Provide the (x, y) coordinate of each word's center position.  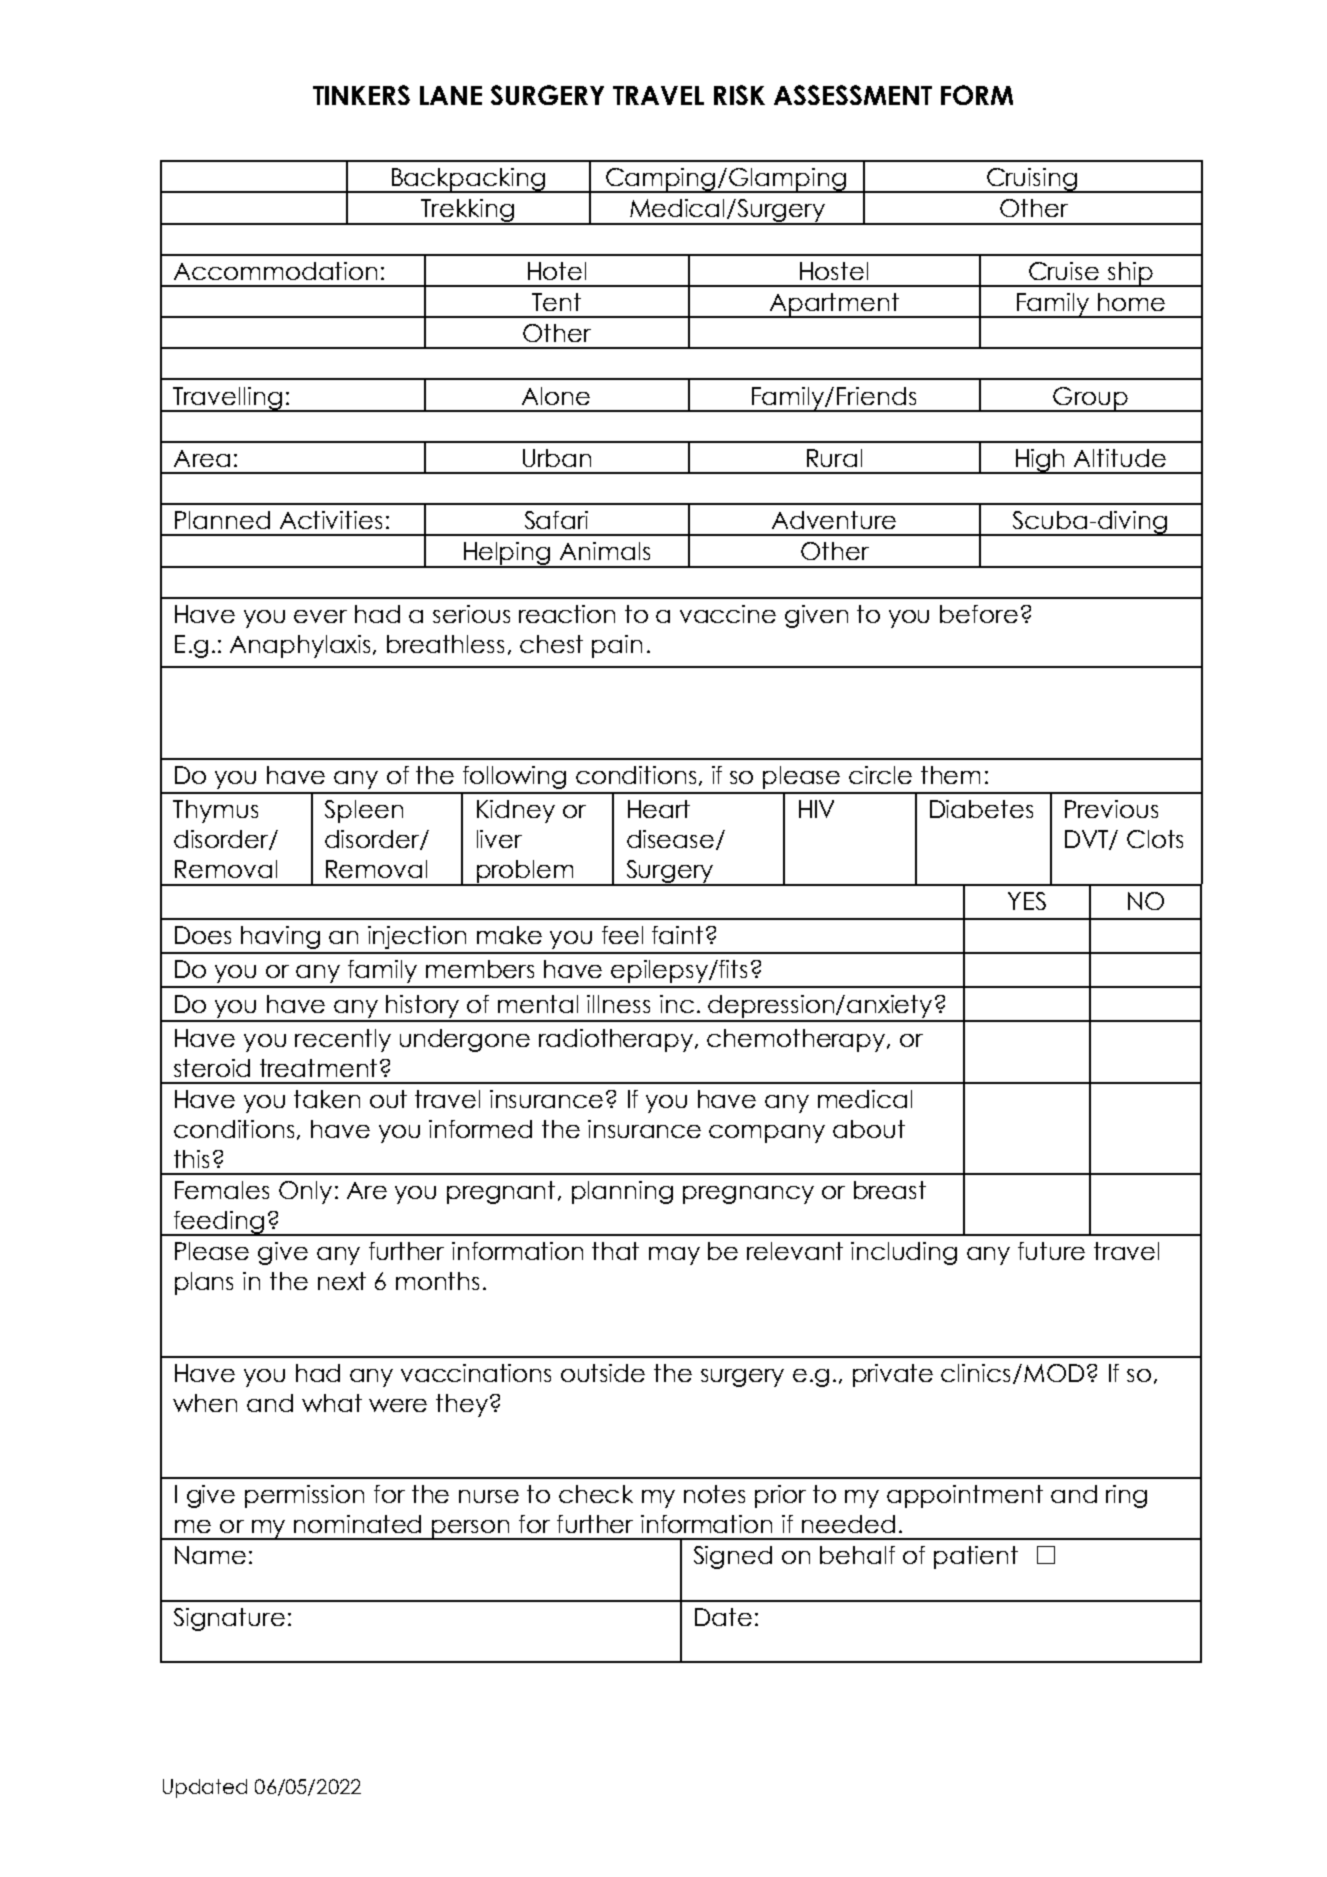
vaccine (728, 614)
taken (327, 1099)
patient (976, 1557)
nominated (357, 1524)
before (979, 614)
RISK (739, 95)
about (869, 1129)
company (767, 1134)
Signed (733, 1557)
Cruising (1032, 180)
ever (320, 616)
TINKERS (361, 95)
